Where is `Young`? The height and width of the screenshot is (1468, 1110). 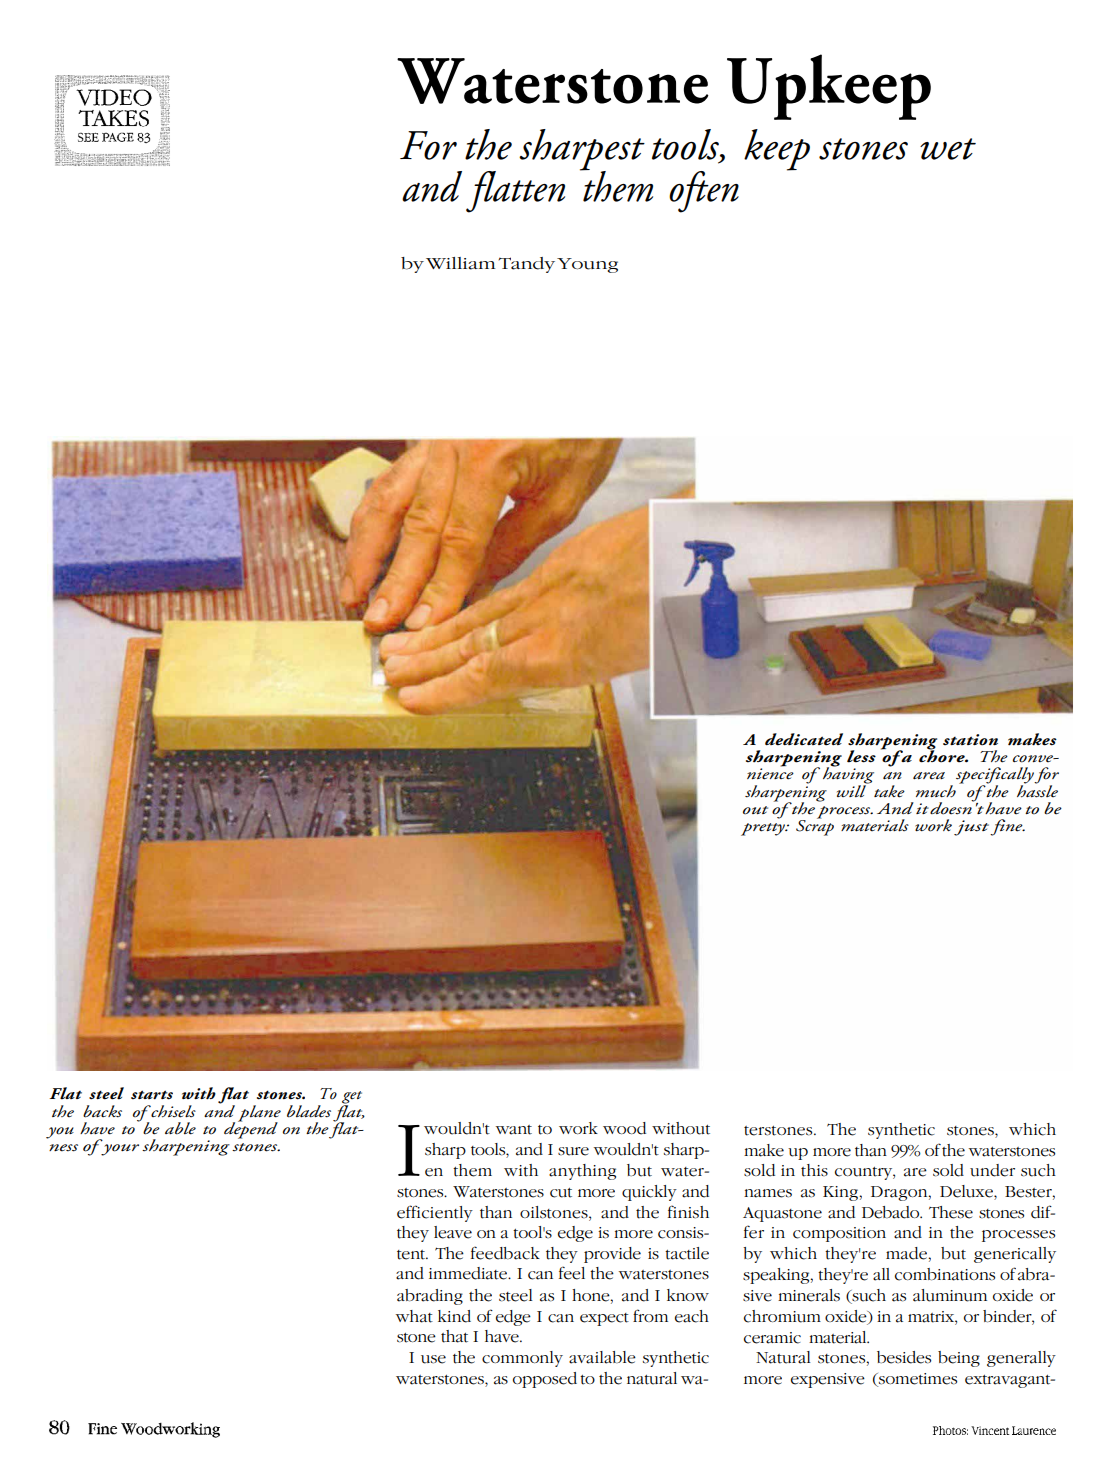 Young is located at coordinates (587, 265).
